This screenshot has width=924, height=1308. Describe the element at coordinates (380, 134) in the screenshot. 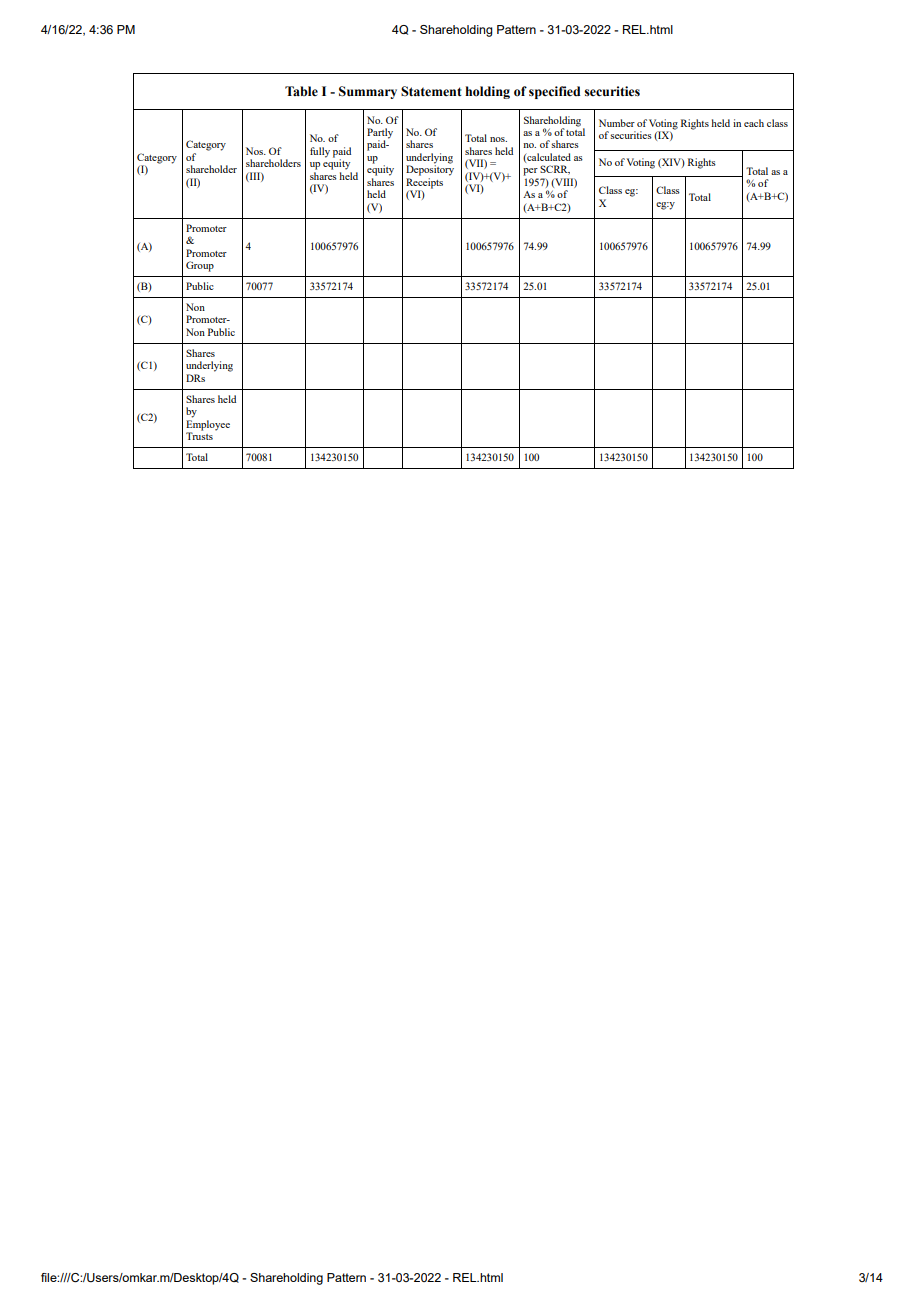

I see `Partly` at that location.
